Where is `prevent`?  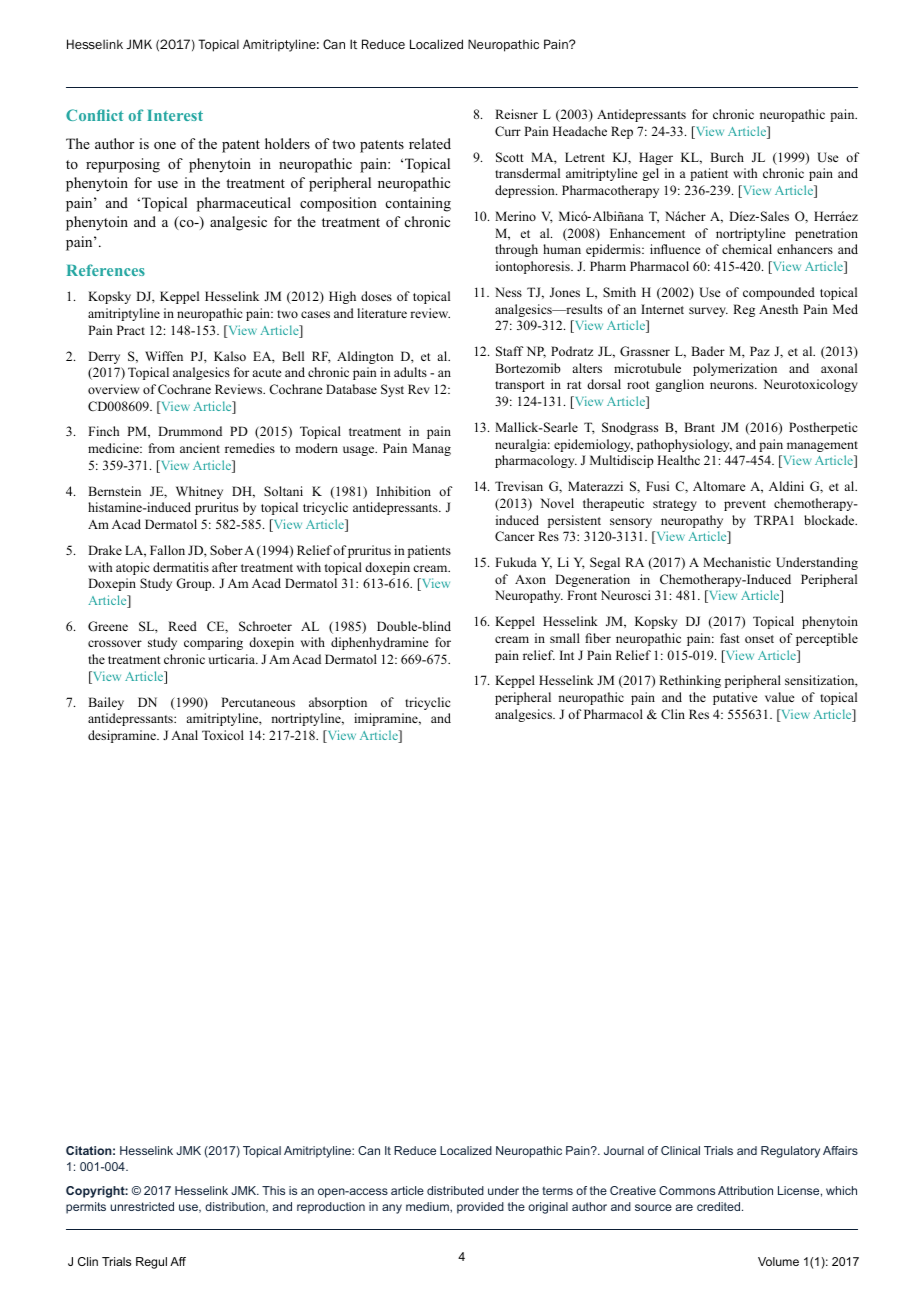
prevent is located at coordinates (745, 505).
